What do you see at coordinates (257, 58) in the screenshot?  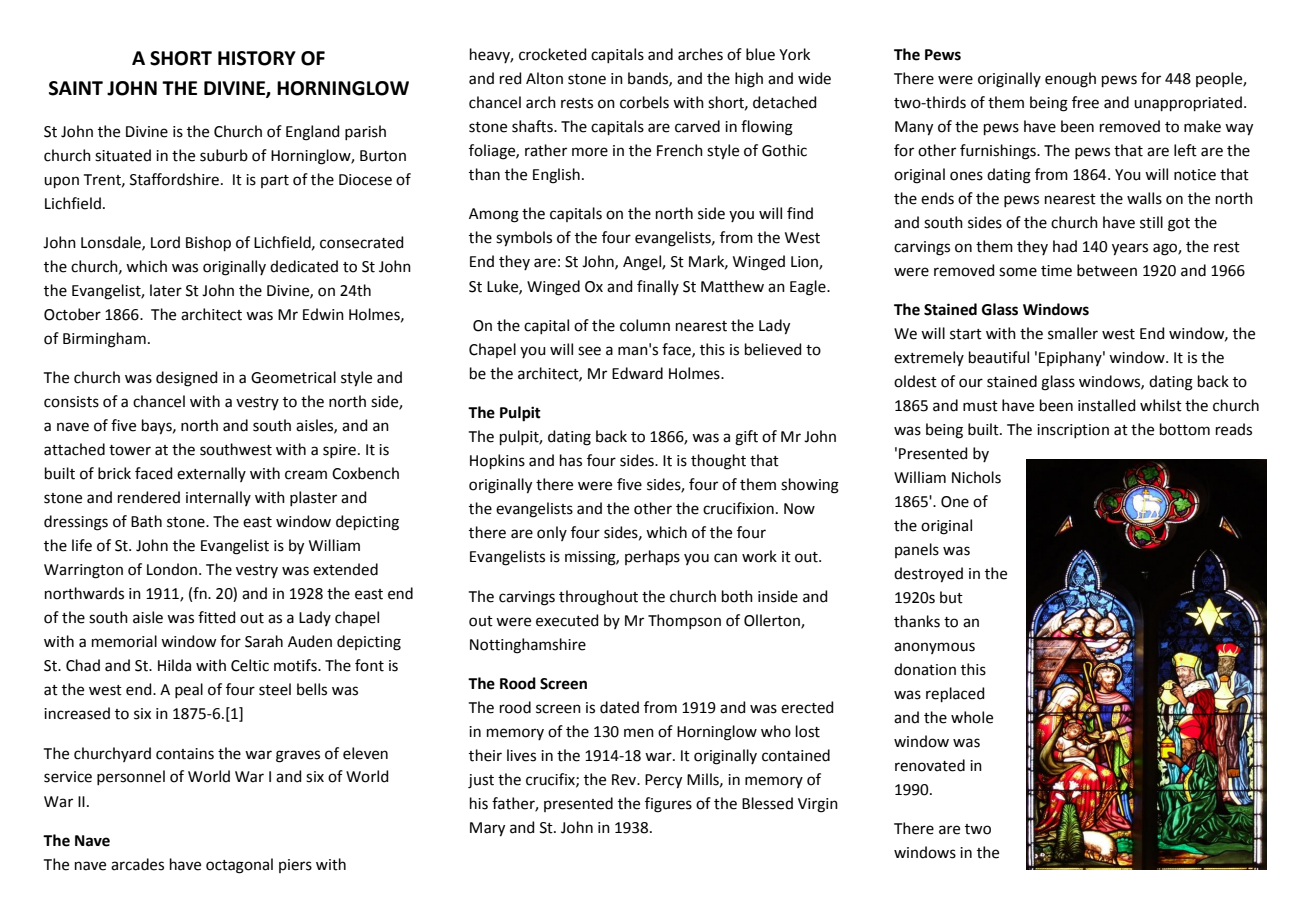 I see `HISTORY` at bounding box center [257, 58].
